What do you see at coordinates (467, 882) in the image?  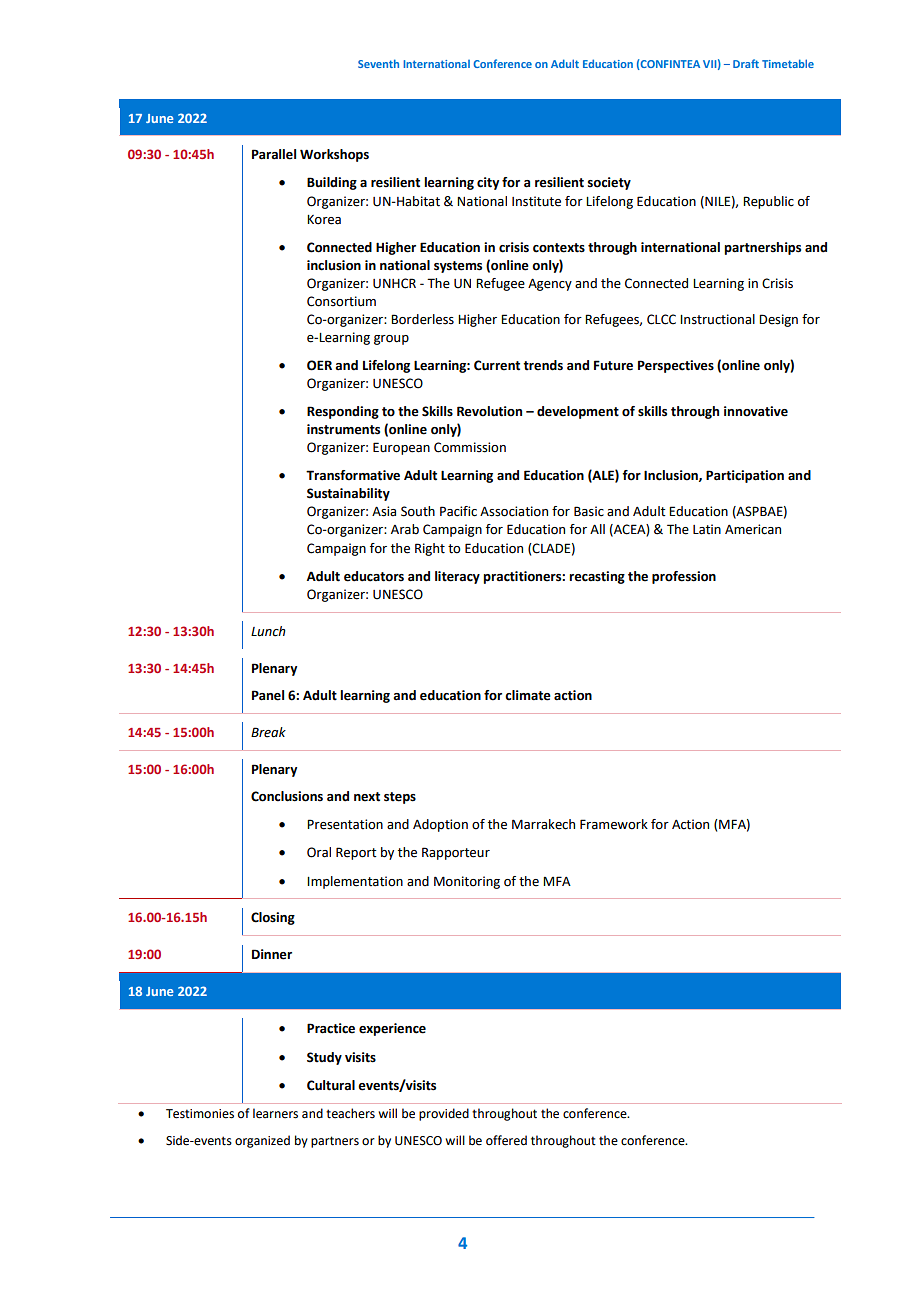 I see `Monitoring` at bounding box center [467, 882].
